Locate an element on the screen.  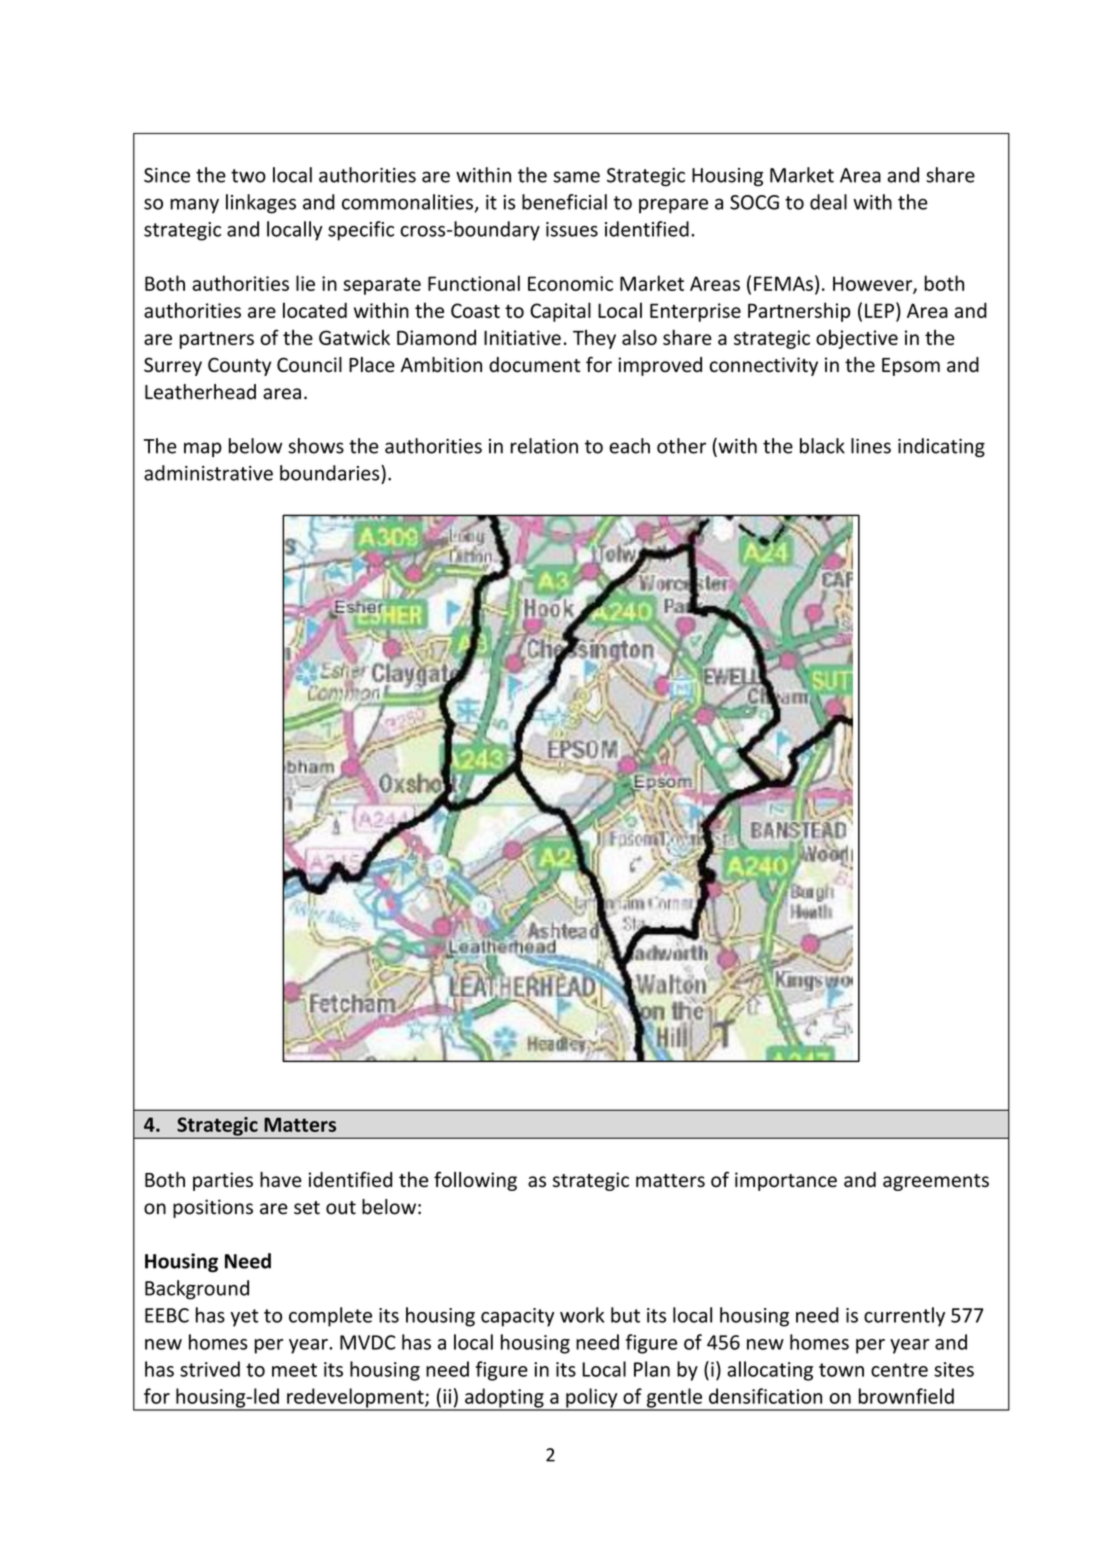
administrative is located at coordinates (208, 473).
